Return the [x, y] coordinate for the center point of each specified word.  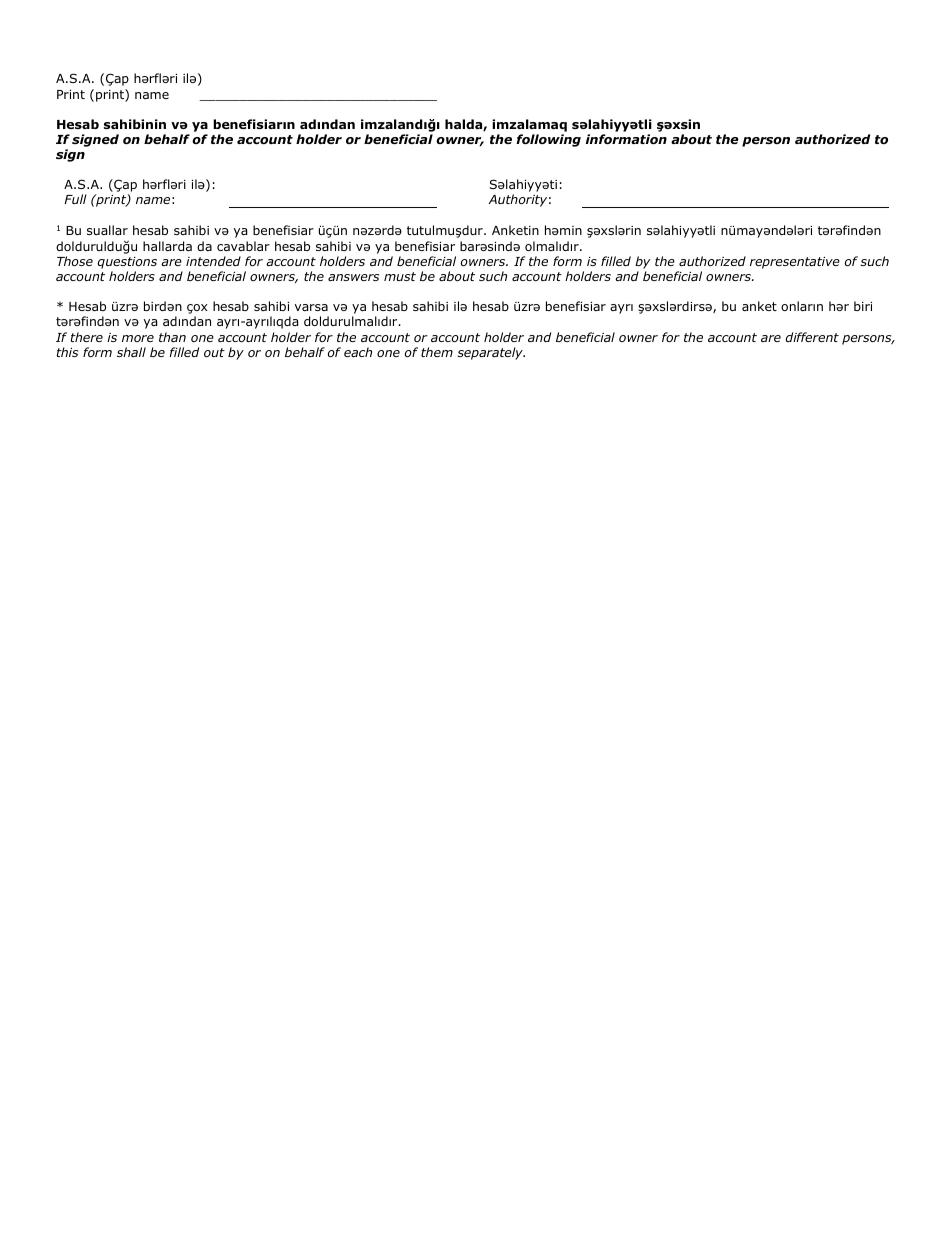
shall [131, 352]
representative [795, 263]
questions [127, 263]
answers [353, 277]
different [812, 337]
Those [75, 261]
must [400, 276]
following [548, 140]
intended [213, 261]
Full [75, 199]
